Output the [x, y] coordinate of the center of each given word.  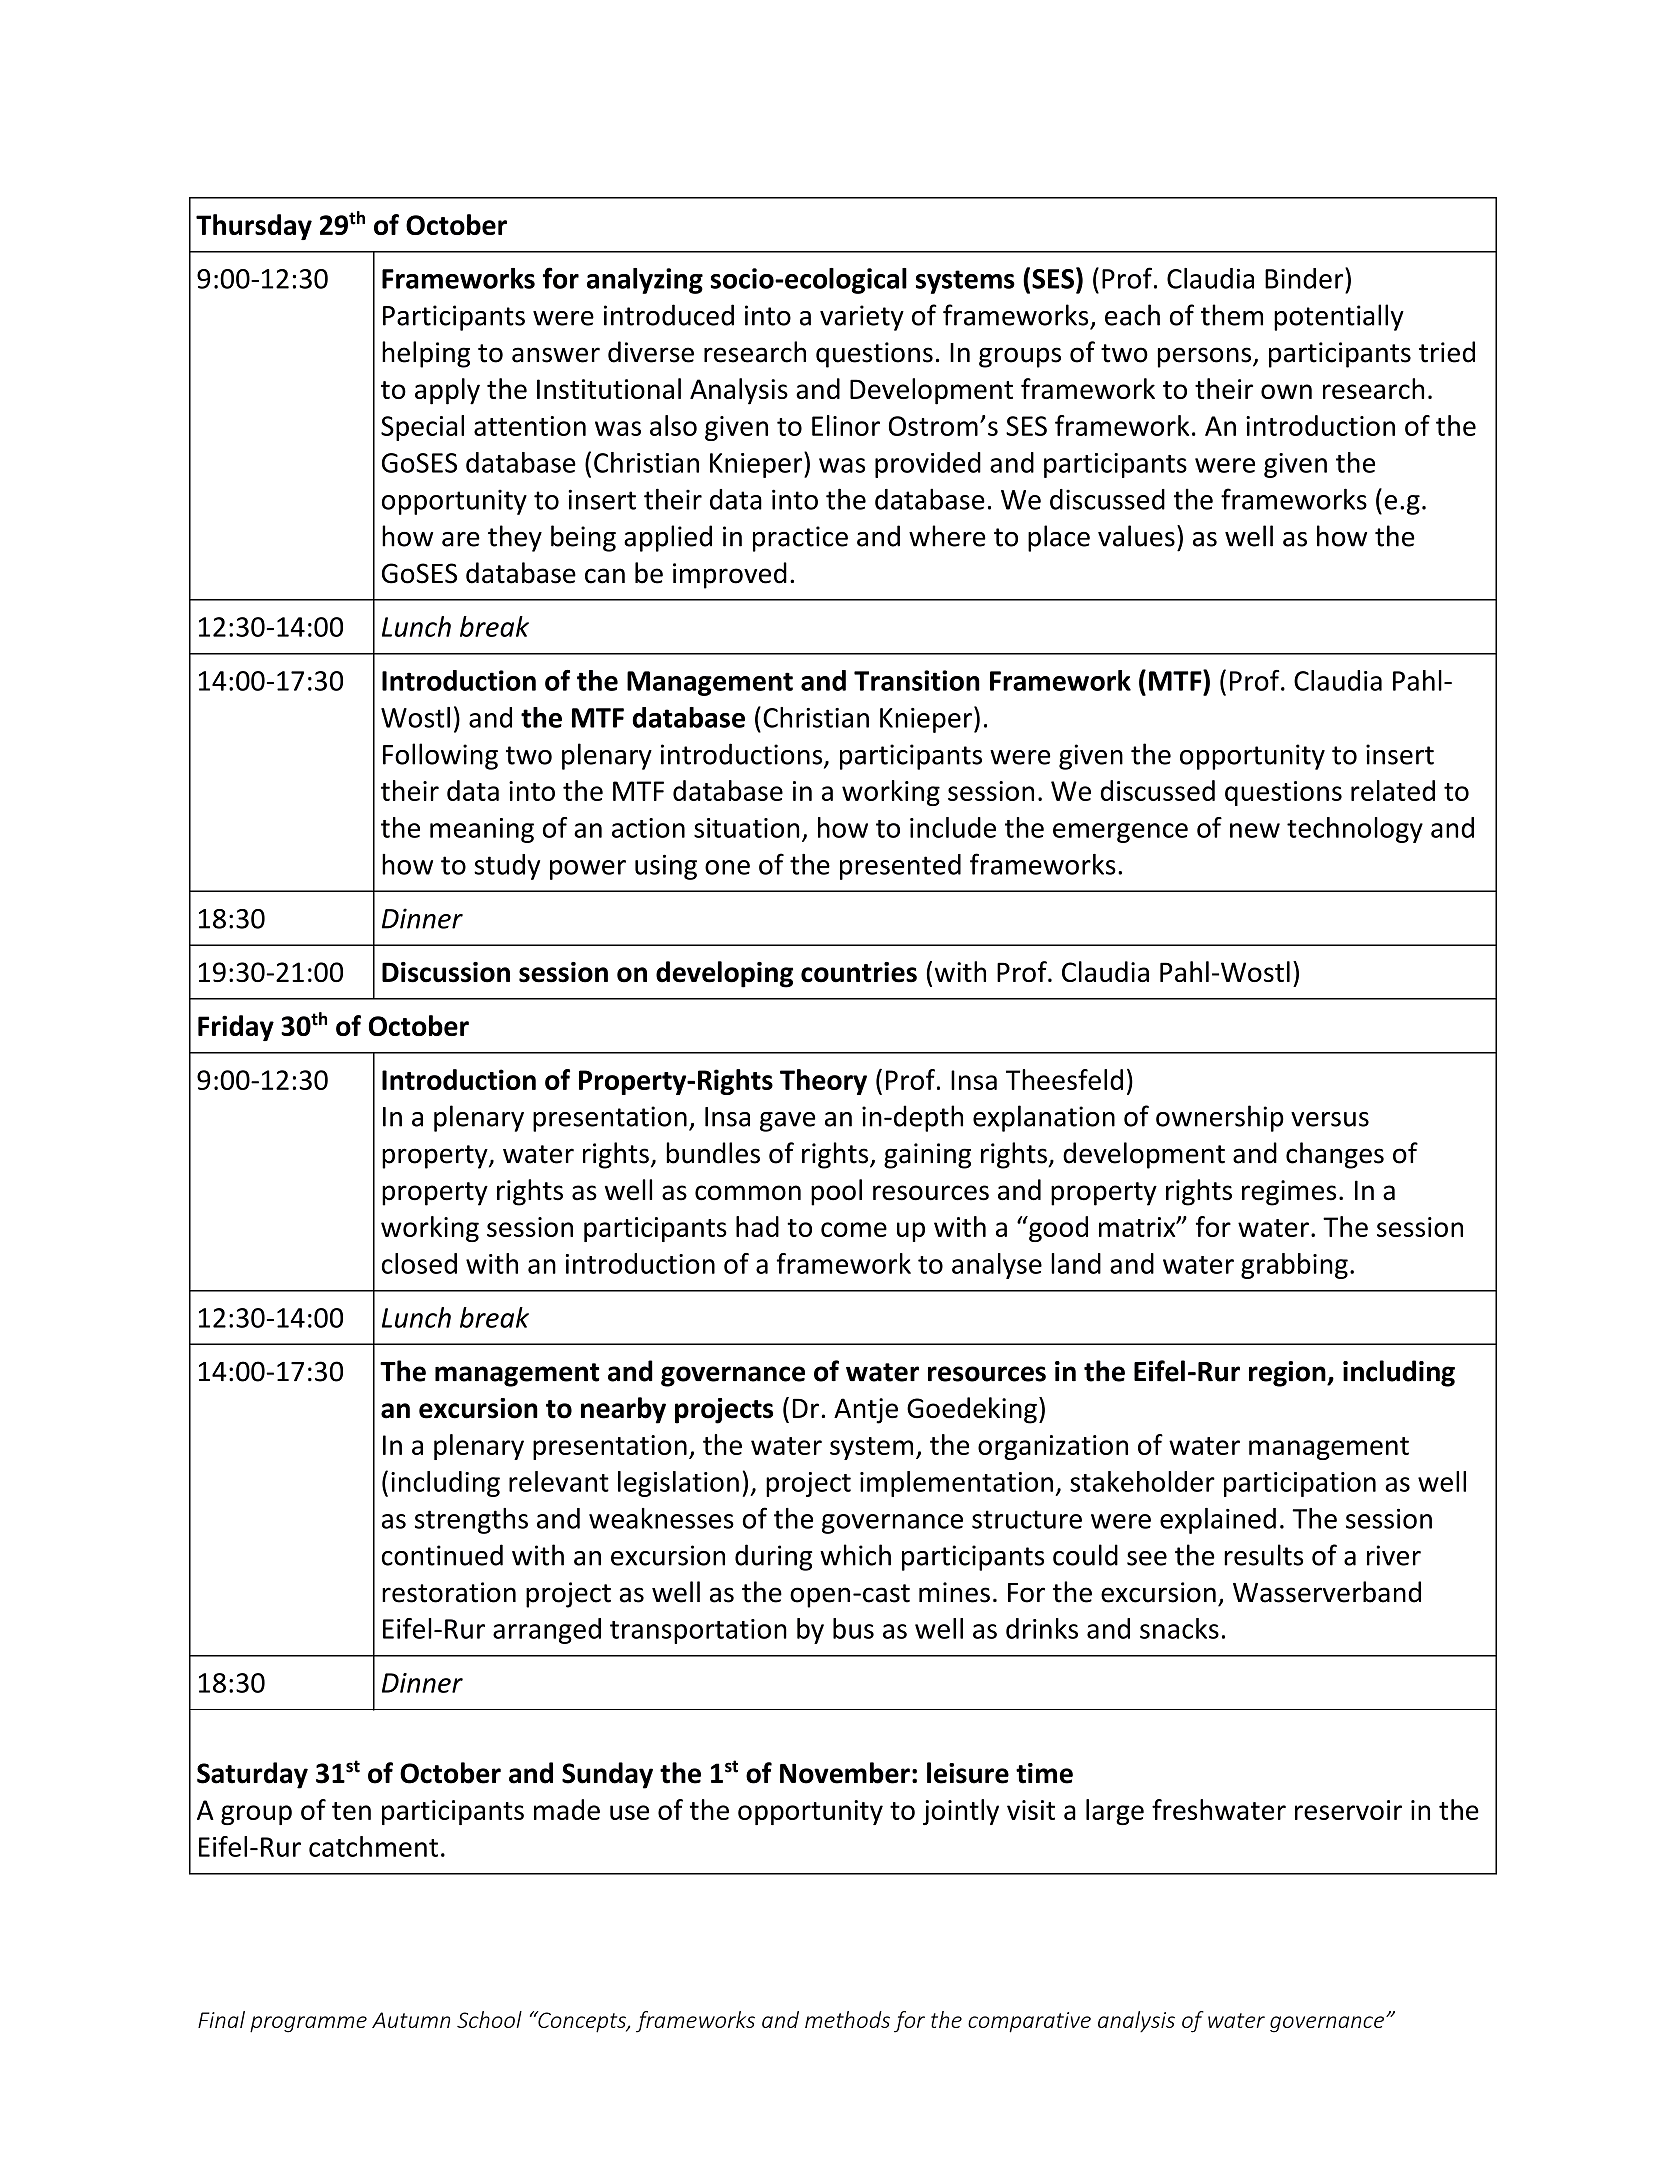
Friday [236, 1028]
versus [1330, 1119]
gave [787, 1122]
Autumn [411, 2020]
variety [862, 318]
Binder [1305, 278]
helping [426, 354]
